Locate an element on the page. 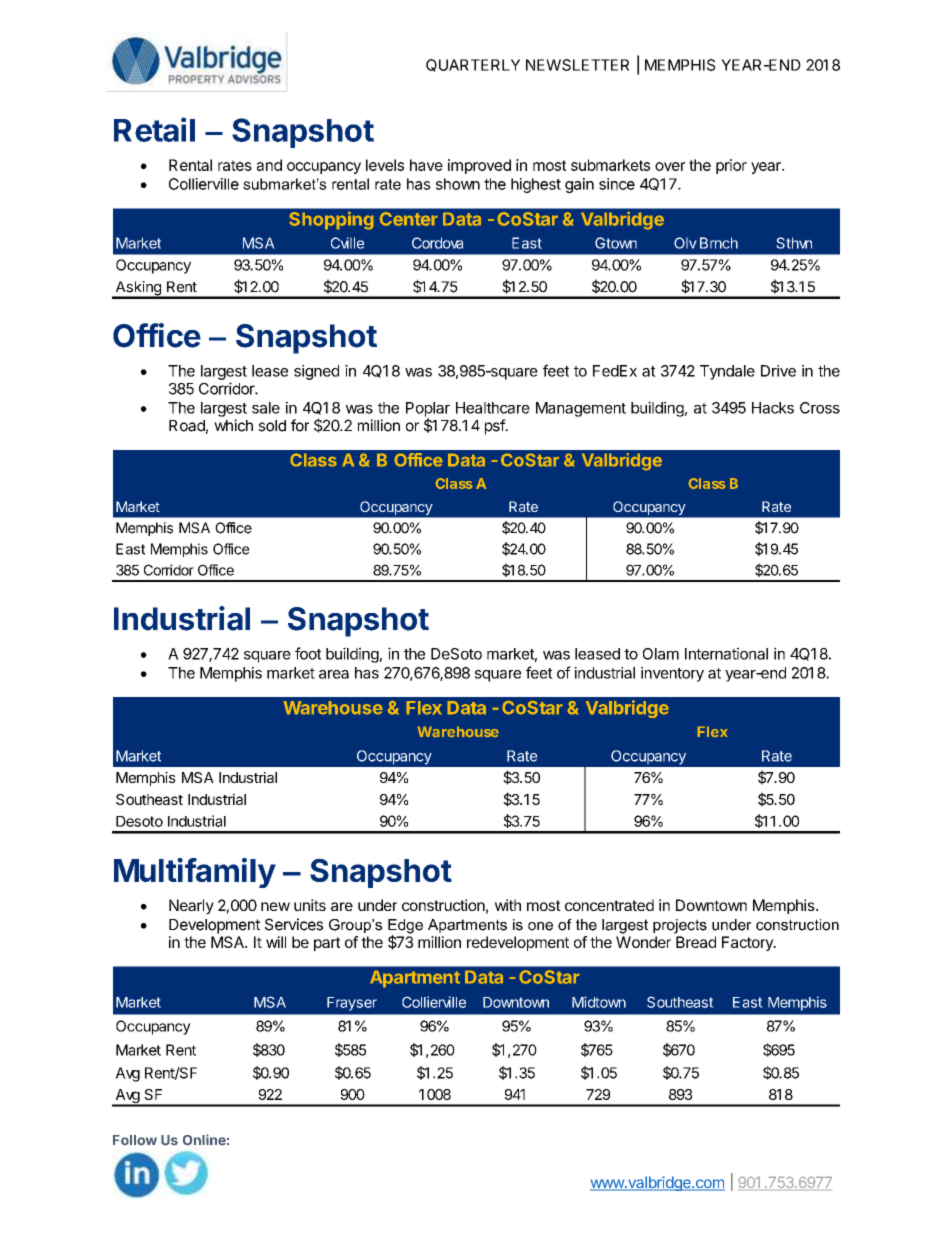  Factory is located at coordinates (748, 943).
